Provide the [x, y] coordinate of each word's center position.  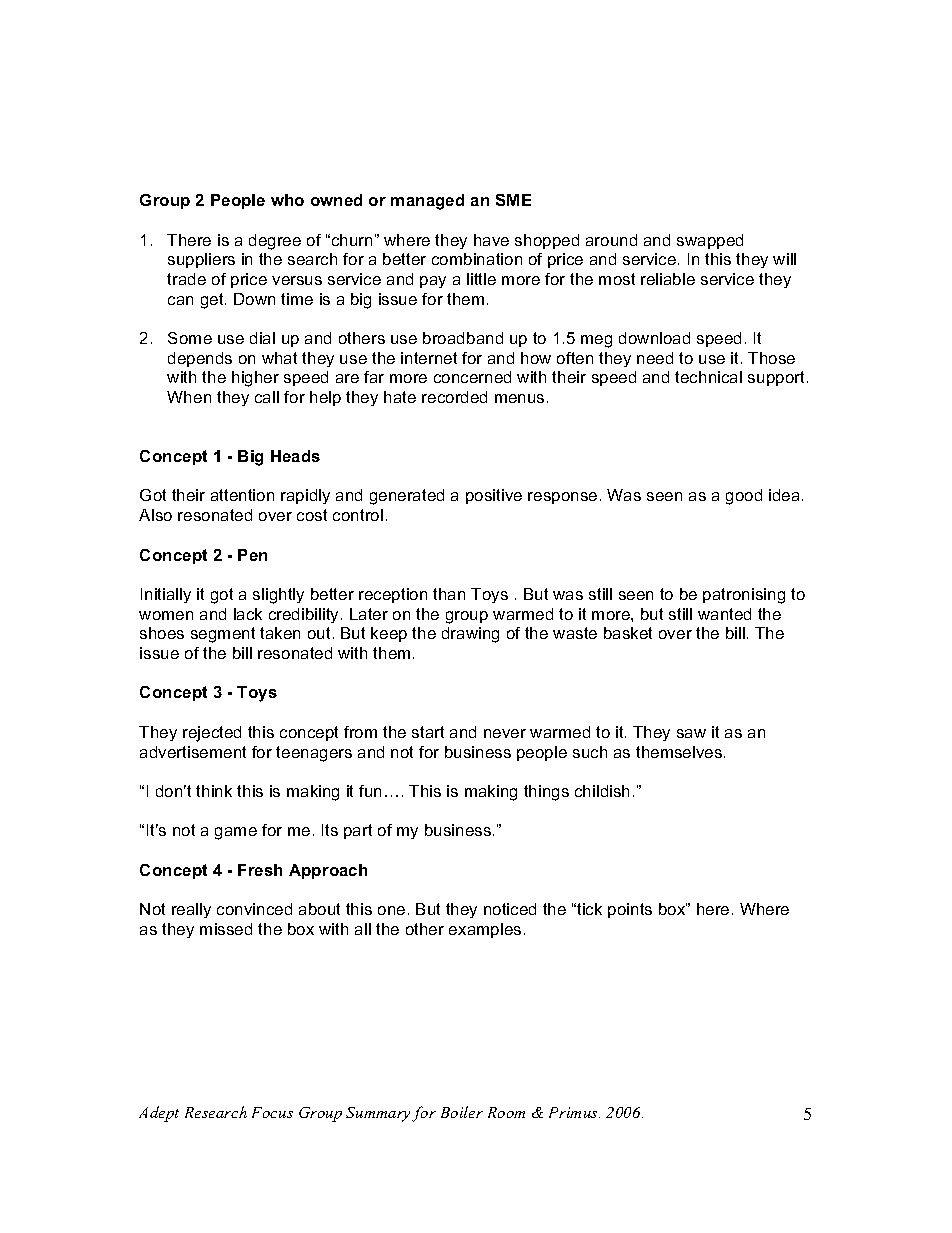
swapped [710, 241]
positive [494, 496]
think [214, 791]
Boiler [462, 1112]
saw [691, 733]
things [546, 793]
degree [275, 242]
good [744, 497]
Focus [272, 1112]
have [491, 240]
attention [242, 495]
